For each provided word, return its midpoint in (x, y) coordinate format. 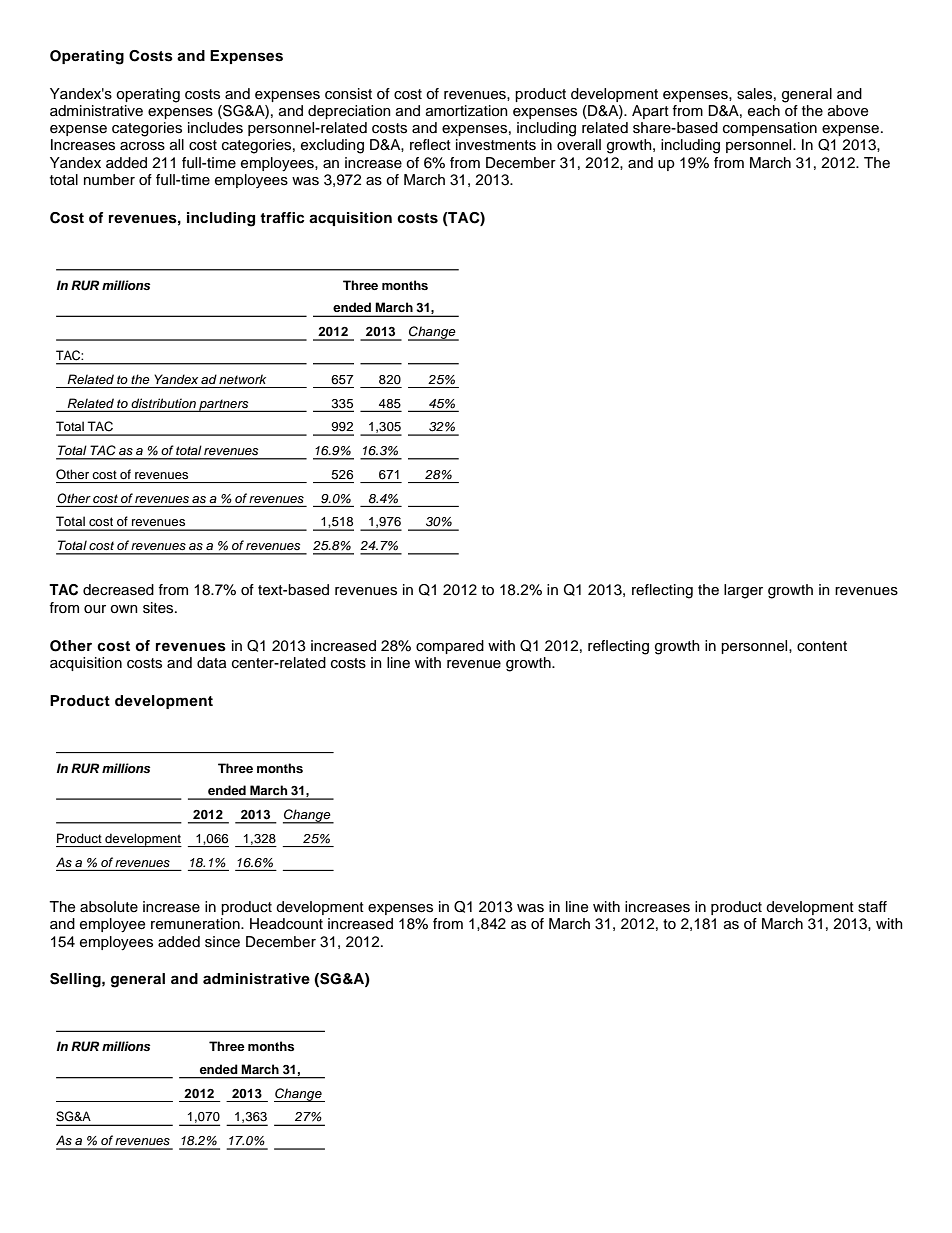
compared (450, 647)
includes (215, 128)
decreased (118, 590)
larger (743, 591)
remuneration (196, 924)
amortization (467, 111)
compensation (770, 129)
